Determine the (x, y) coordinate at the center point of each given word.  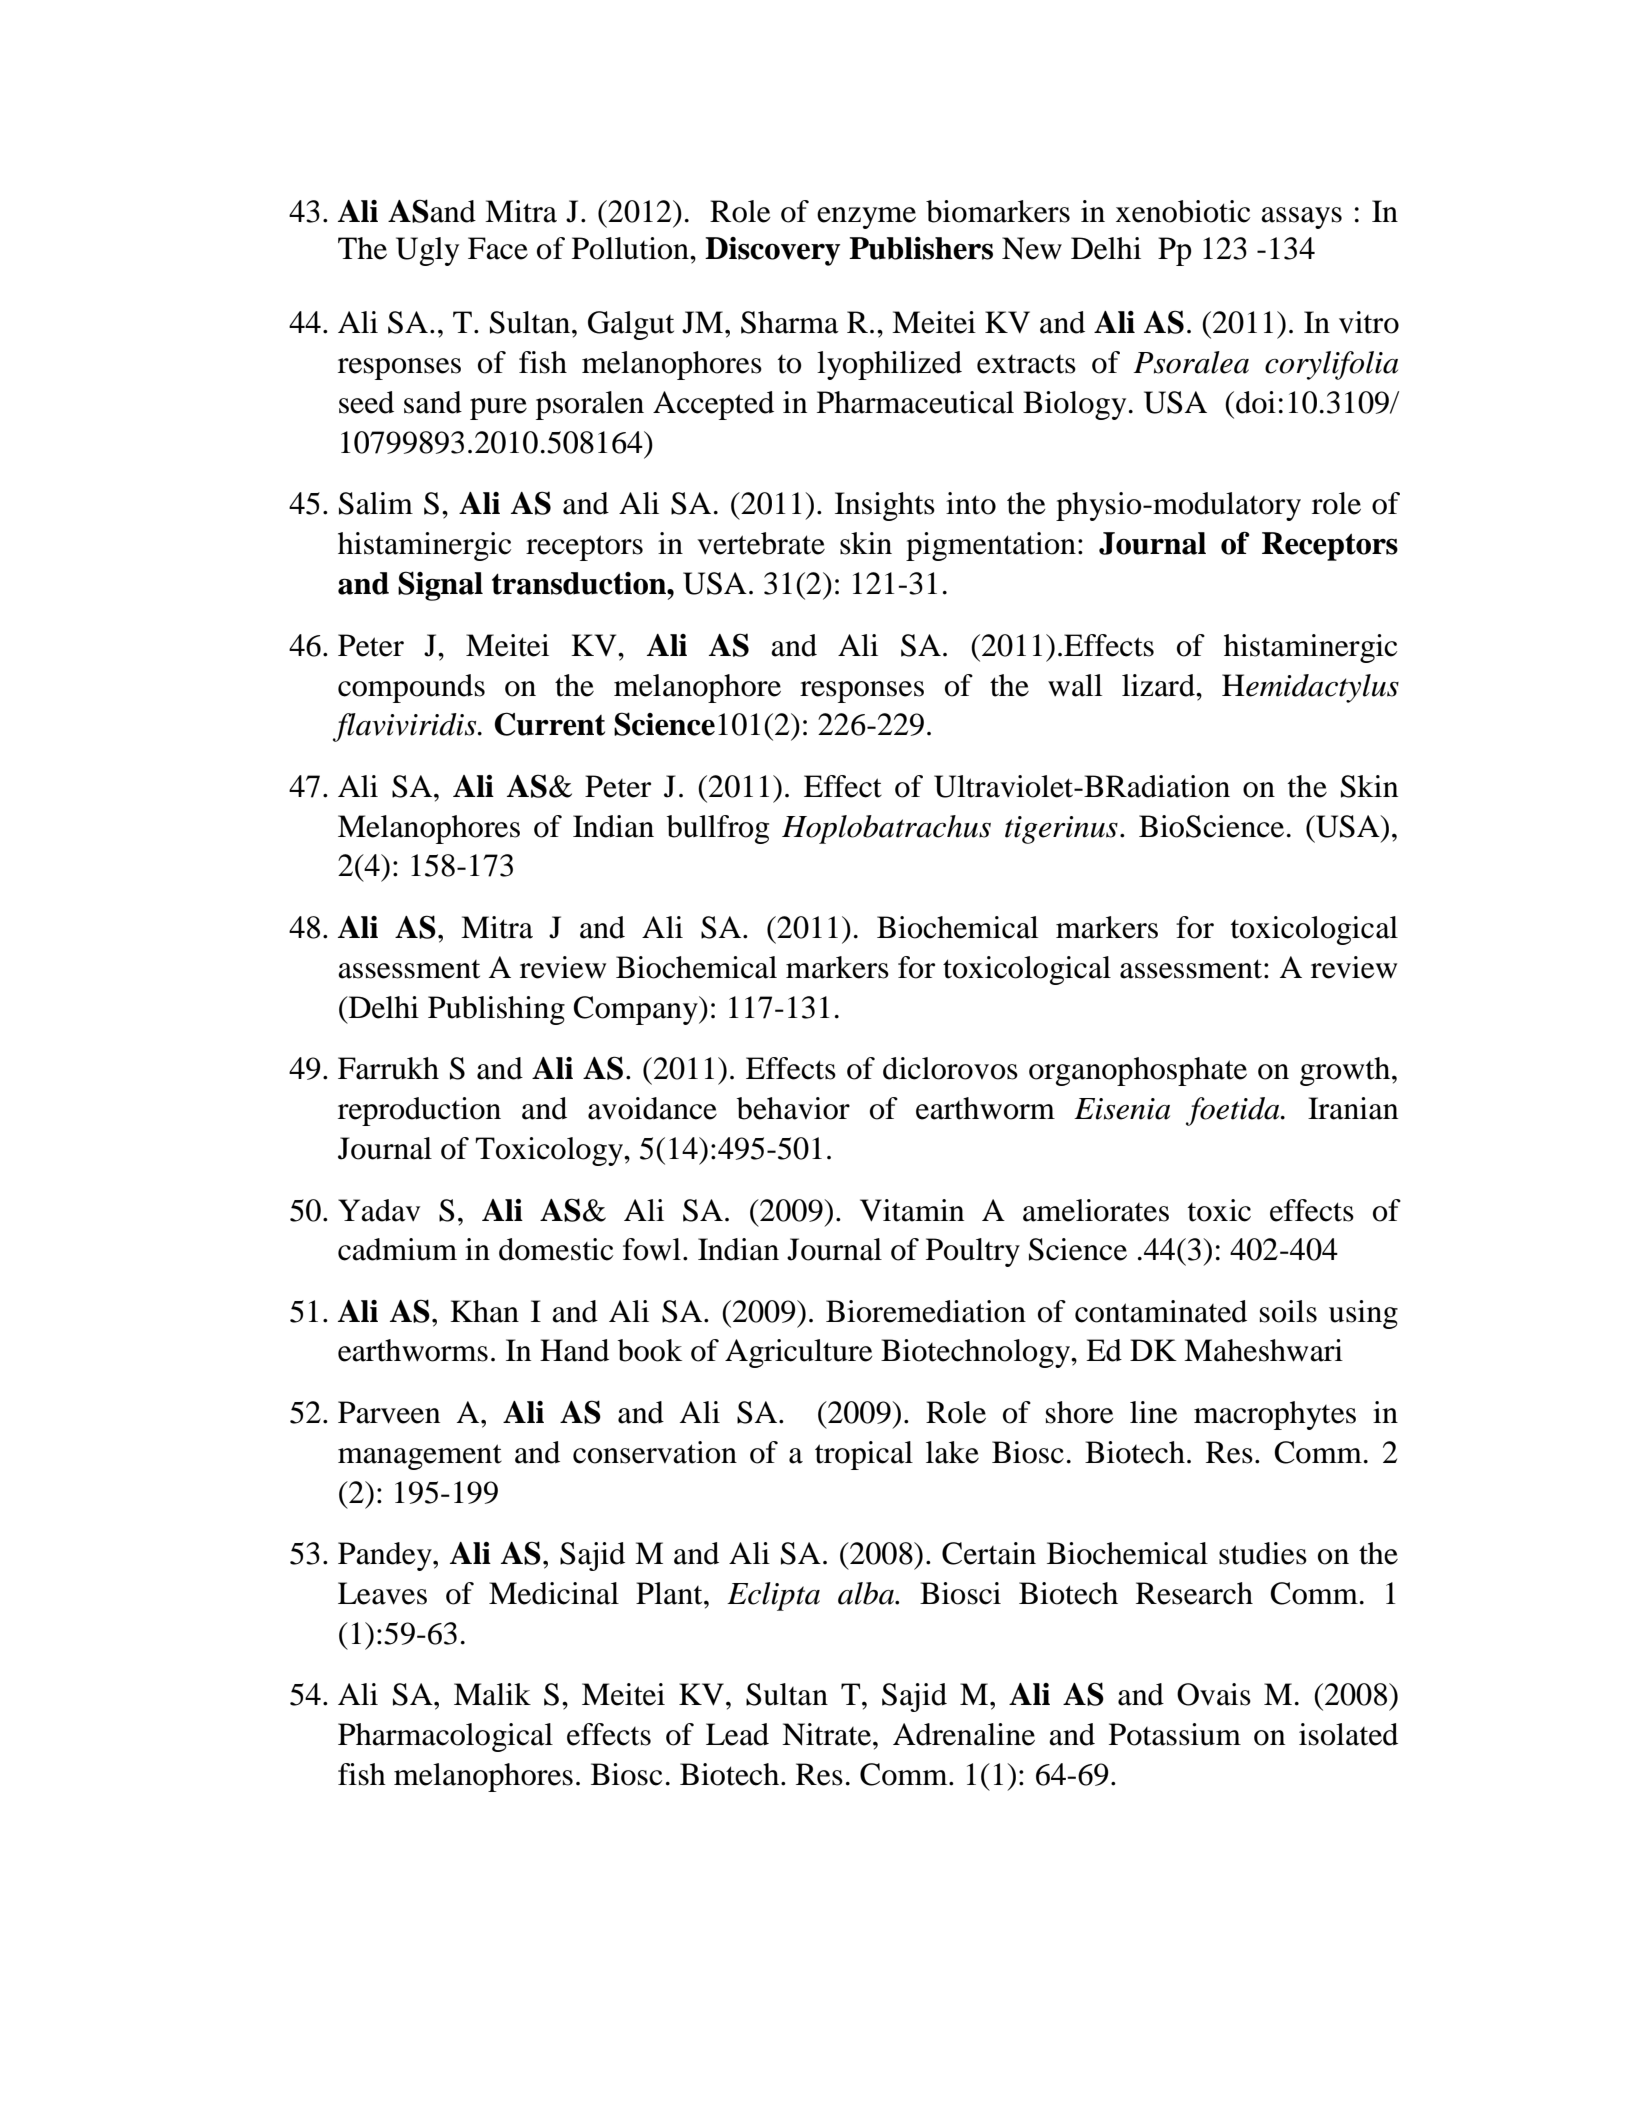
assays (1301, 218)
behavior (793, 1108)
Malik (492, 1694)
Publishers (921, 248)
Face (498, 248)
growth (1346, 1071)
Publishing (496, 1010)
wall (1075, 685)
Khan (484, 1311)
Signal (440, 586)
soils (1288, 1311)
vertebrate (761, 543)
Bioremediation (926, 1311)
